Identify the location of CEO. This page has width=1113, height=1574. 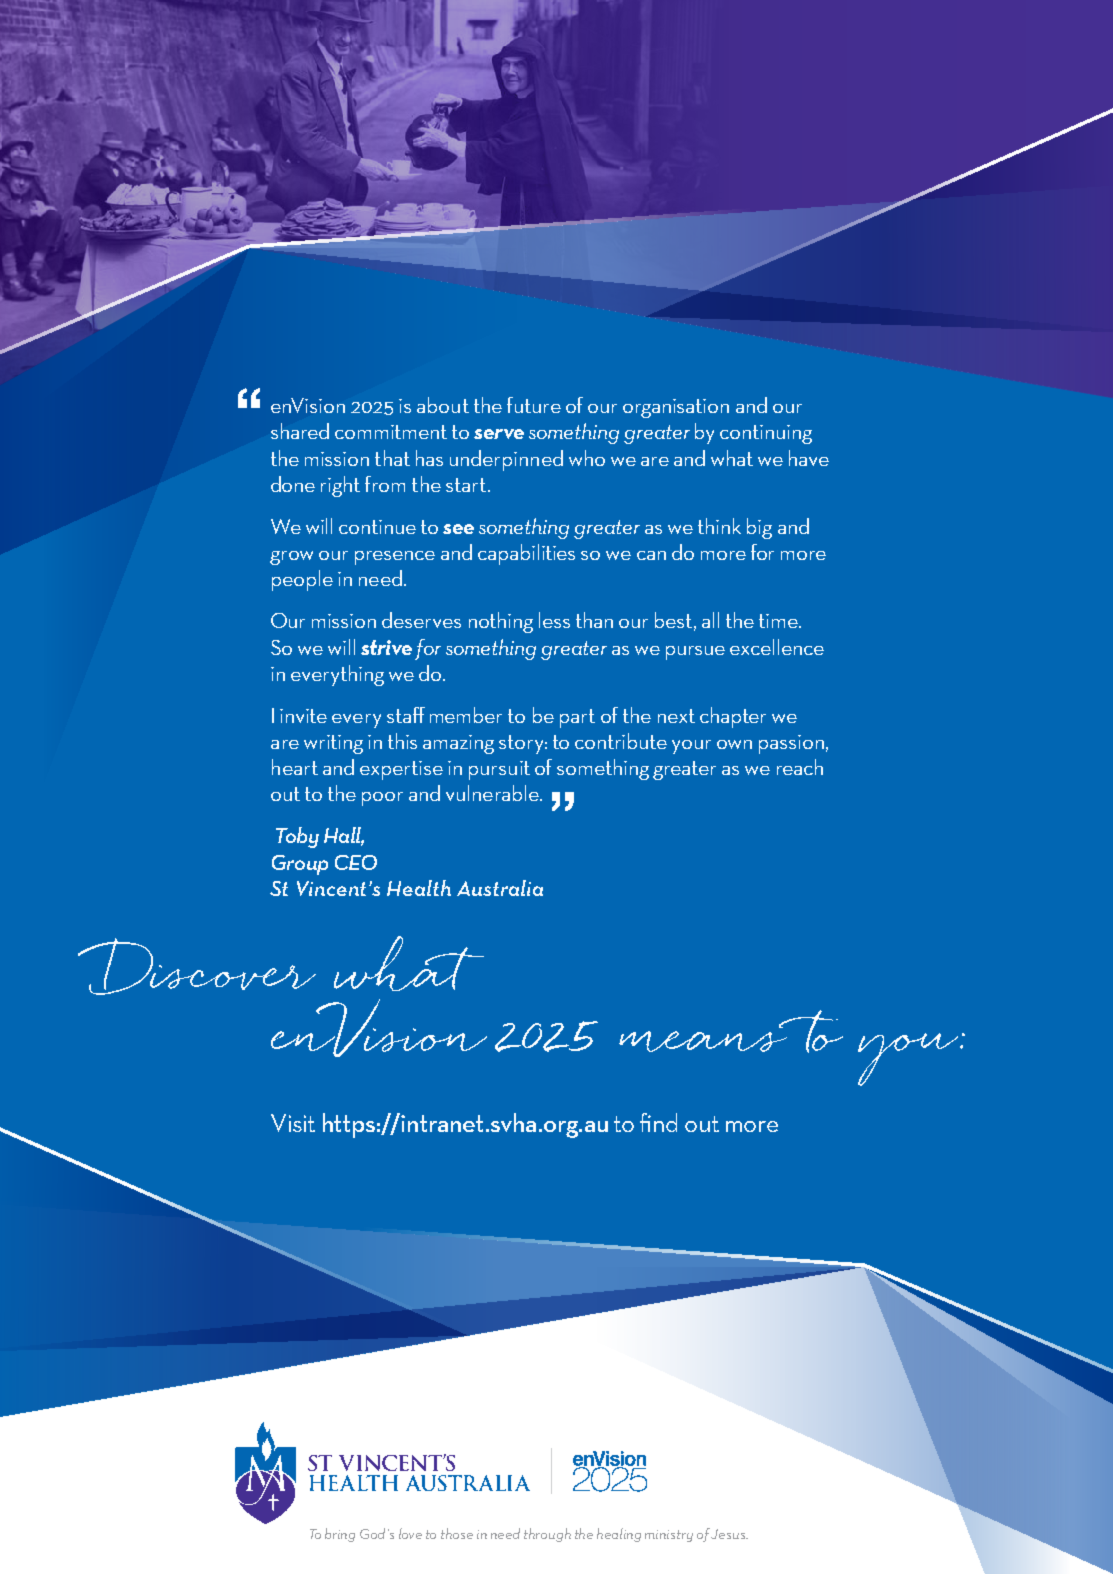
(356, 862).
